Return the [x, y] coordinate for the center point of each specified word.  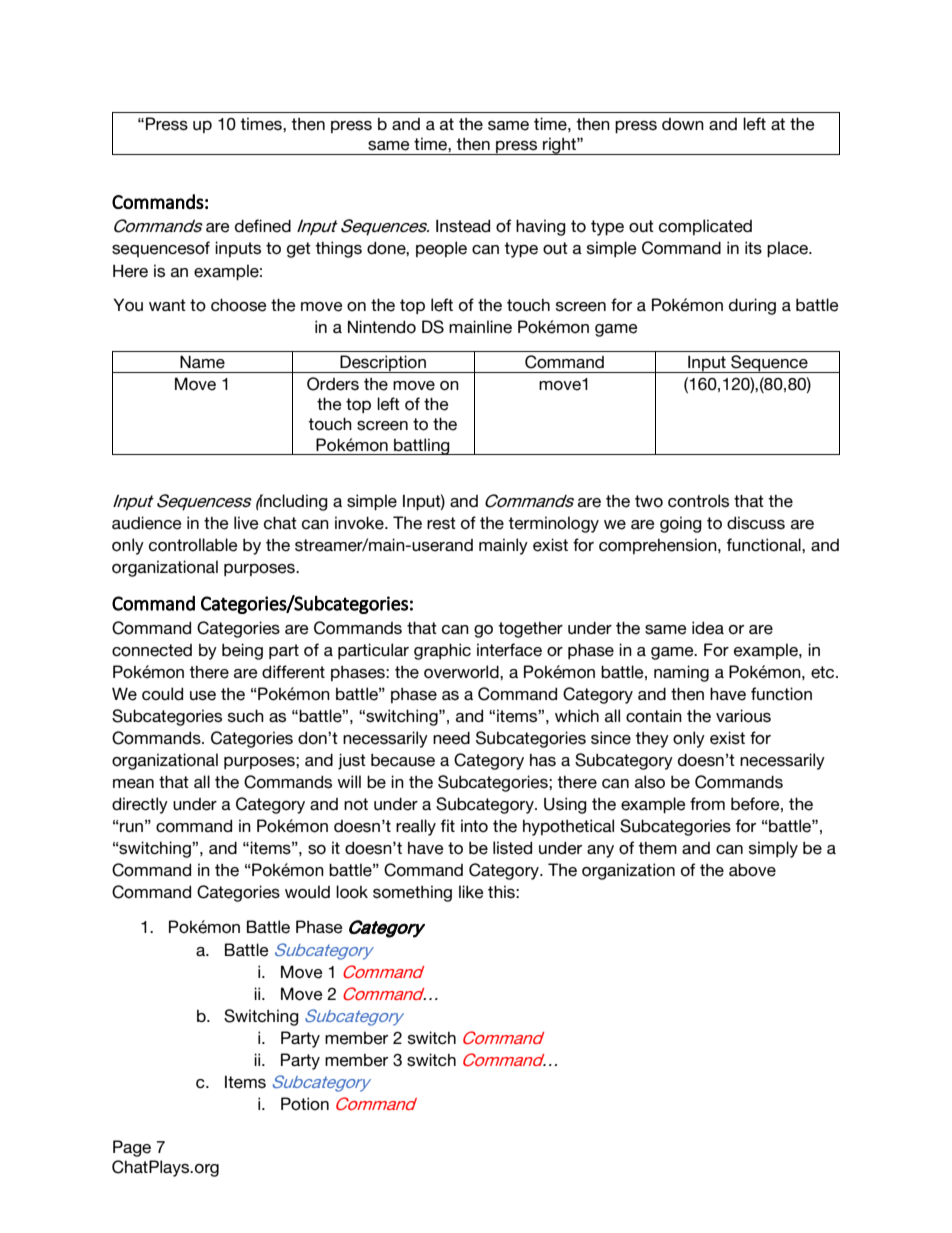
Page [132, 1148]
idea [708, 628]
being [242, 651]
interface [509, 650]
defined [263, 226]
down [683, 124]
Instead [463, 226]
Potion [305, 1104]
